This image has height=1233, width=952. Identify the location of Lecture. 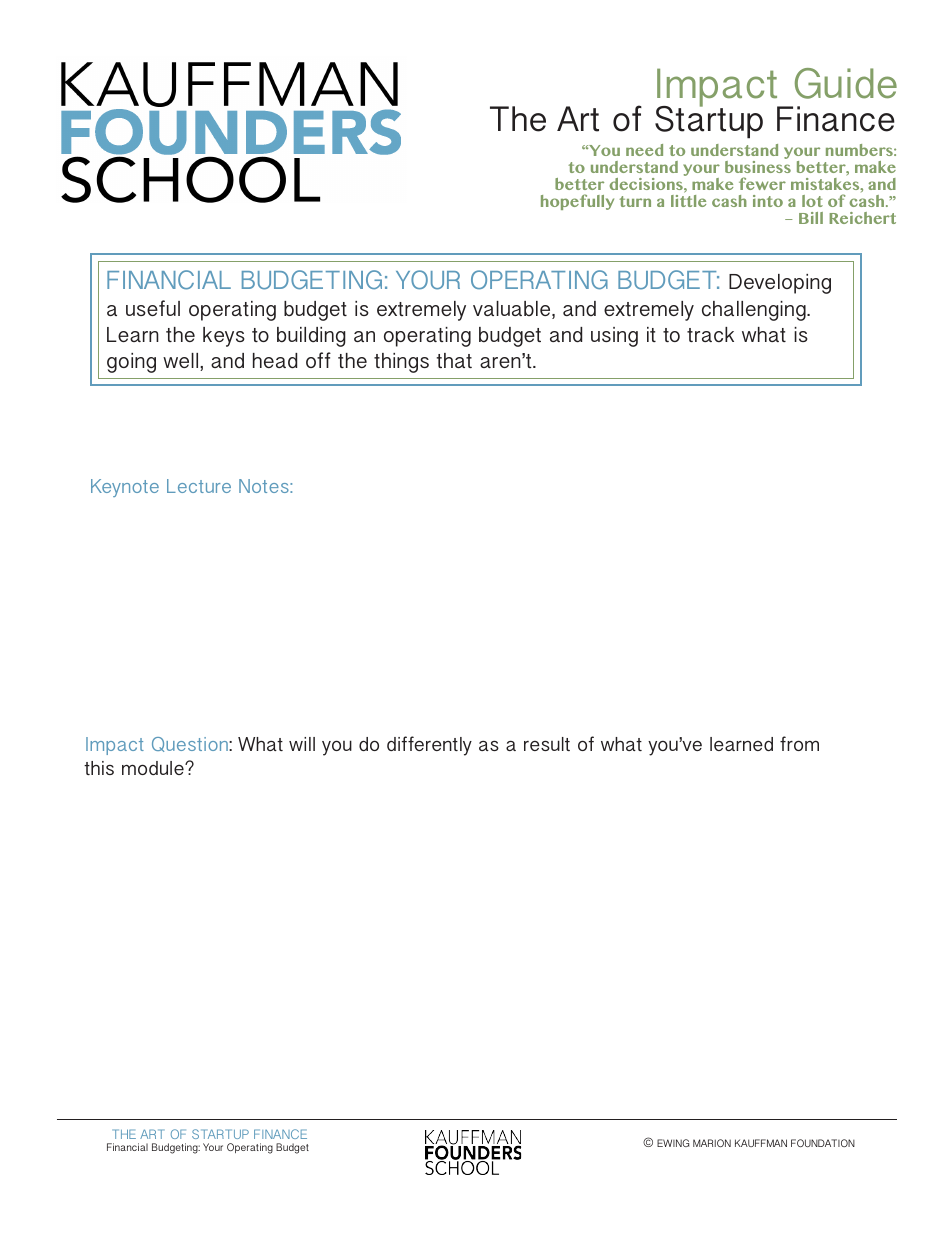
(199, 486).
